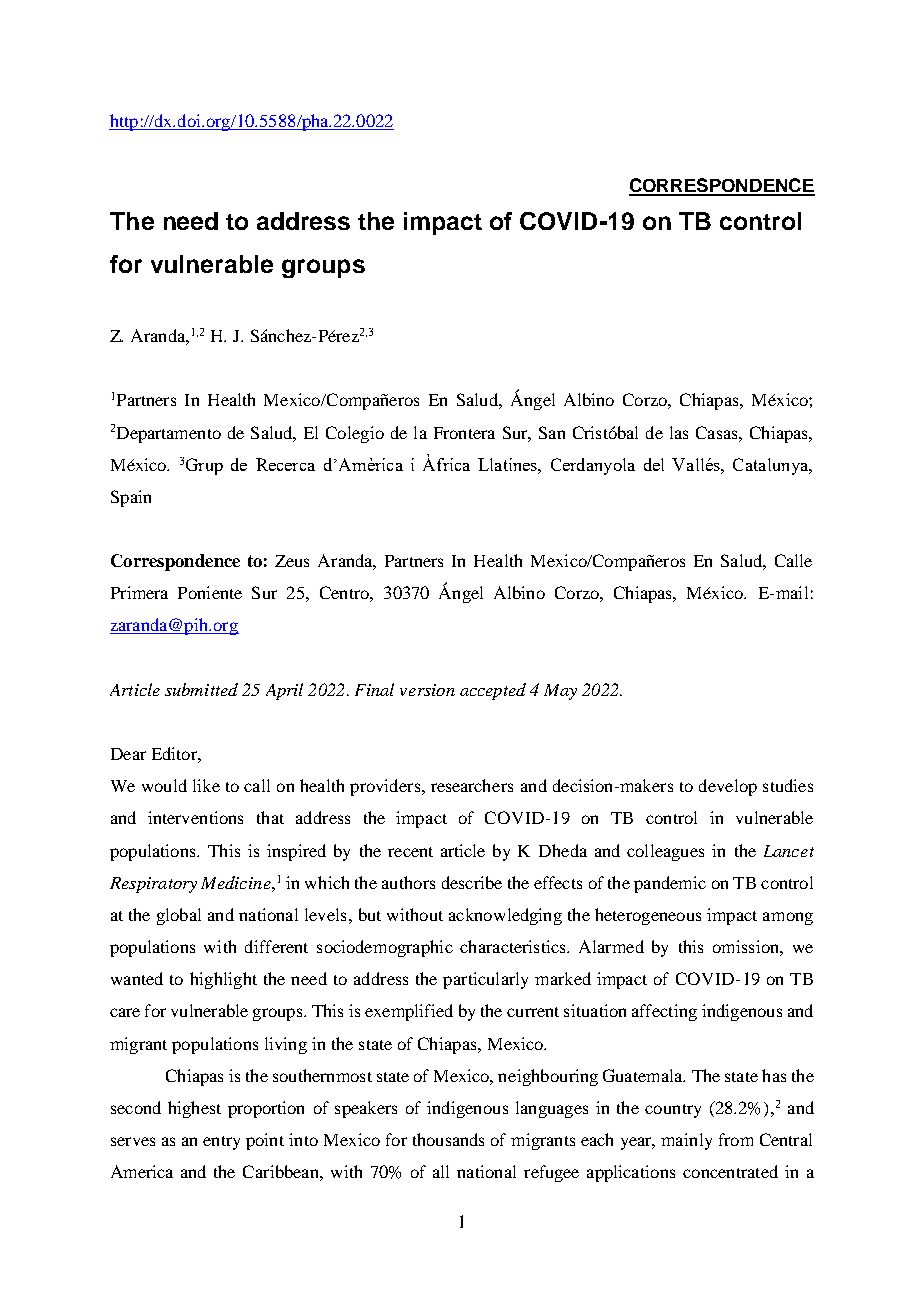  Describe the element at coordinates (131, 498) in the image. I see `Spain` at that location.
